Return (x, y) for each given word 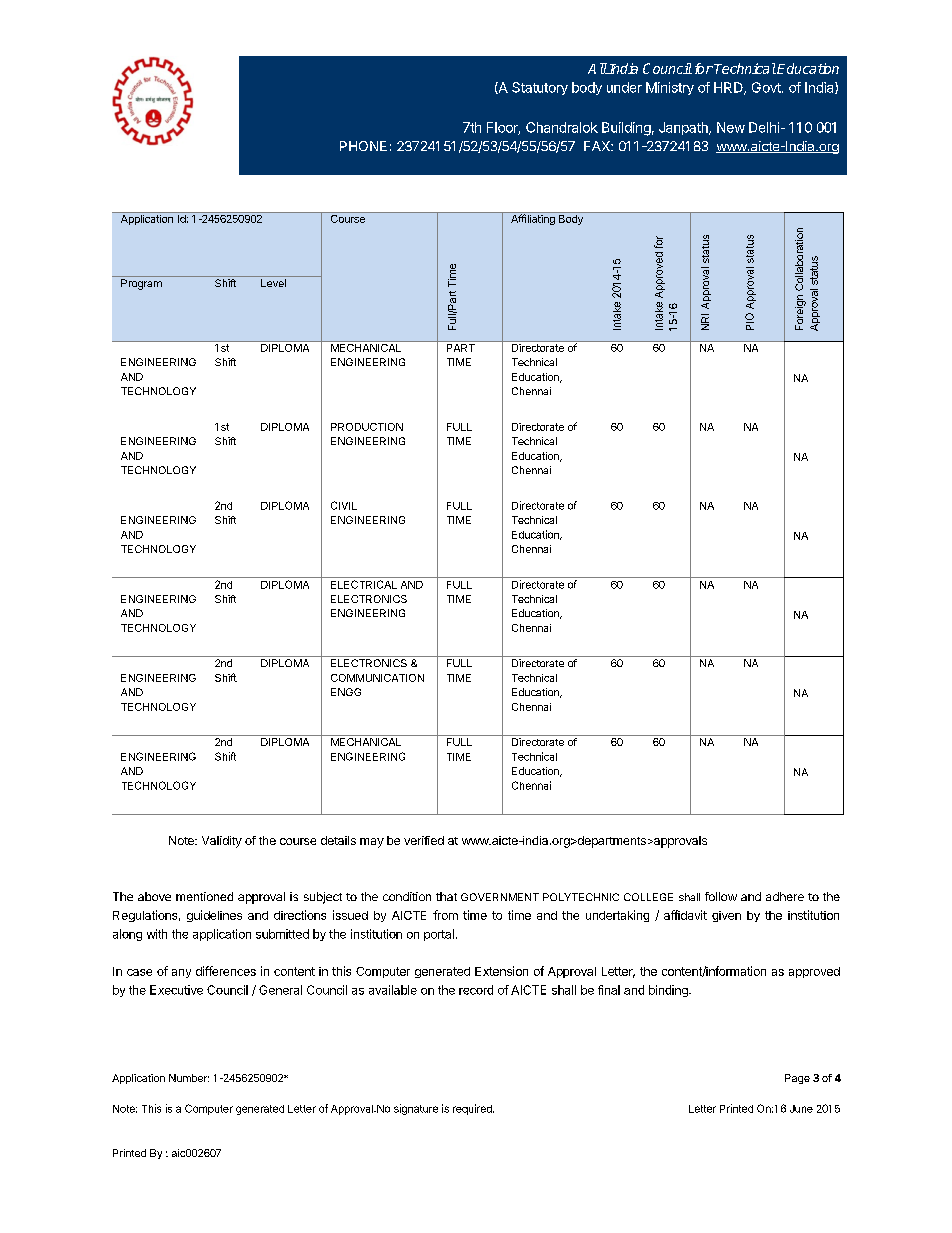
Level (273, 283)
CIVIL (344, 505)
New (731, 127)
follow (721, 896)
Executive (176, 990)
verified (424, 840)
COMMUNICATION (377, 678)
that (446, 896)
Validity (222, 842)
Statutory (540, 88)
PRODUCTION (367, 427)
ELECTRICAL (364, 584)
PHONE (363, 146)
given (726, 916)
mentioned (204, 896)
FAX (598, 146)
